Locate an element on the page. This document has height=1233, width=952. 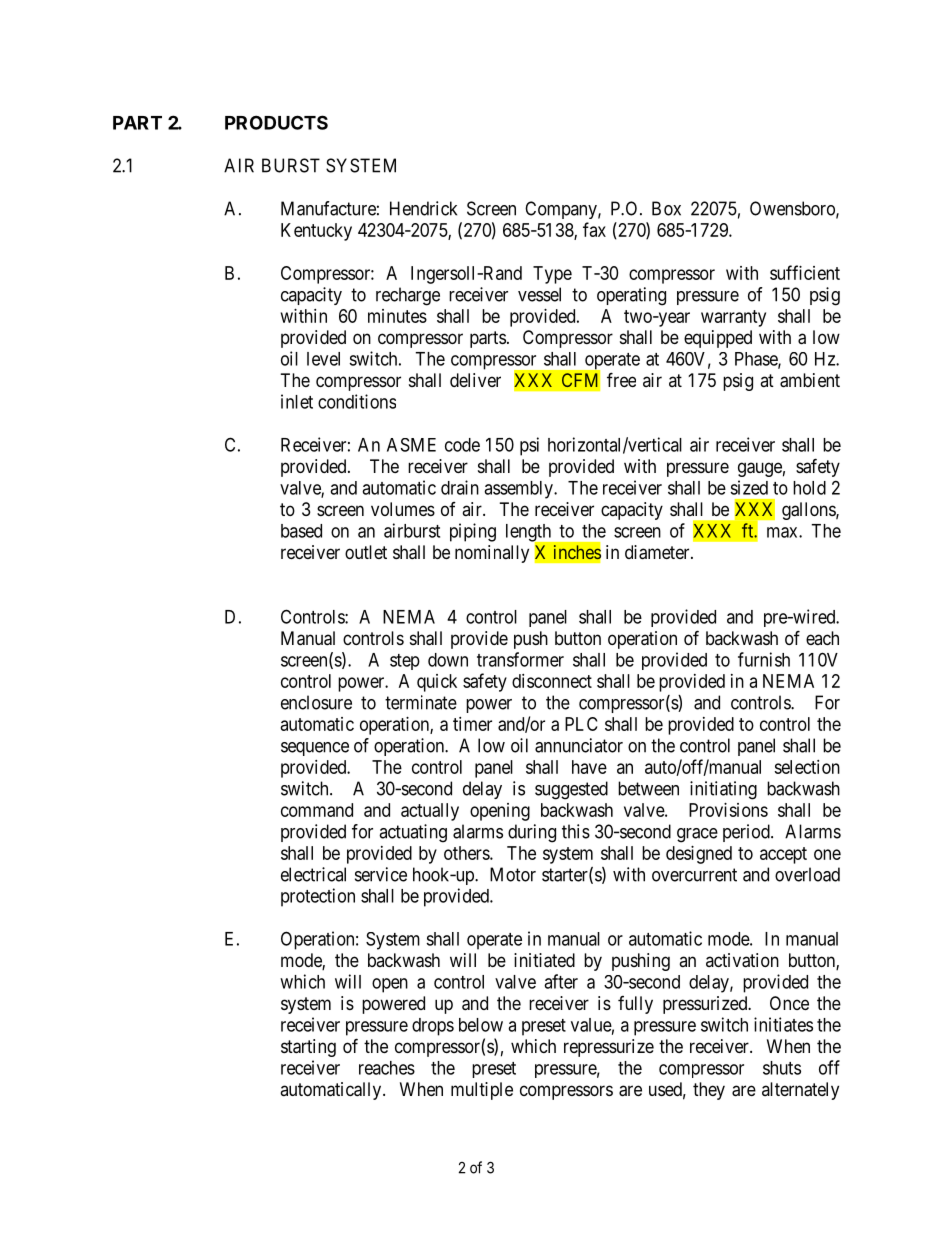
starting is located at coordinates (308, 1048).
